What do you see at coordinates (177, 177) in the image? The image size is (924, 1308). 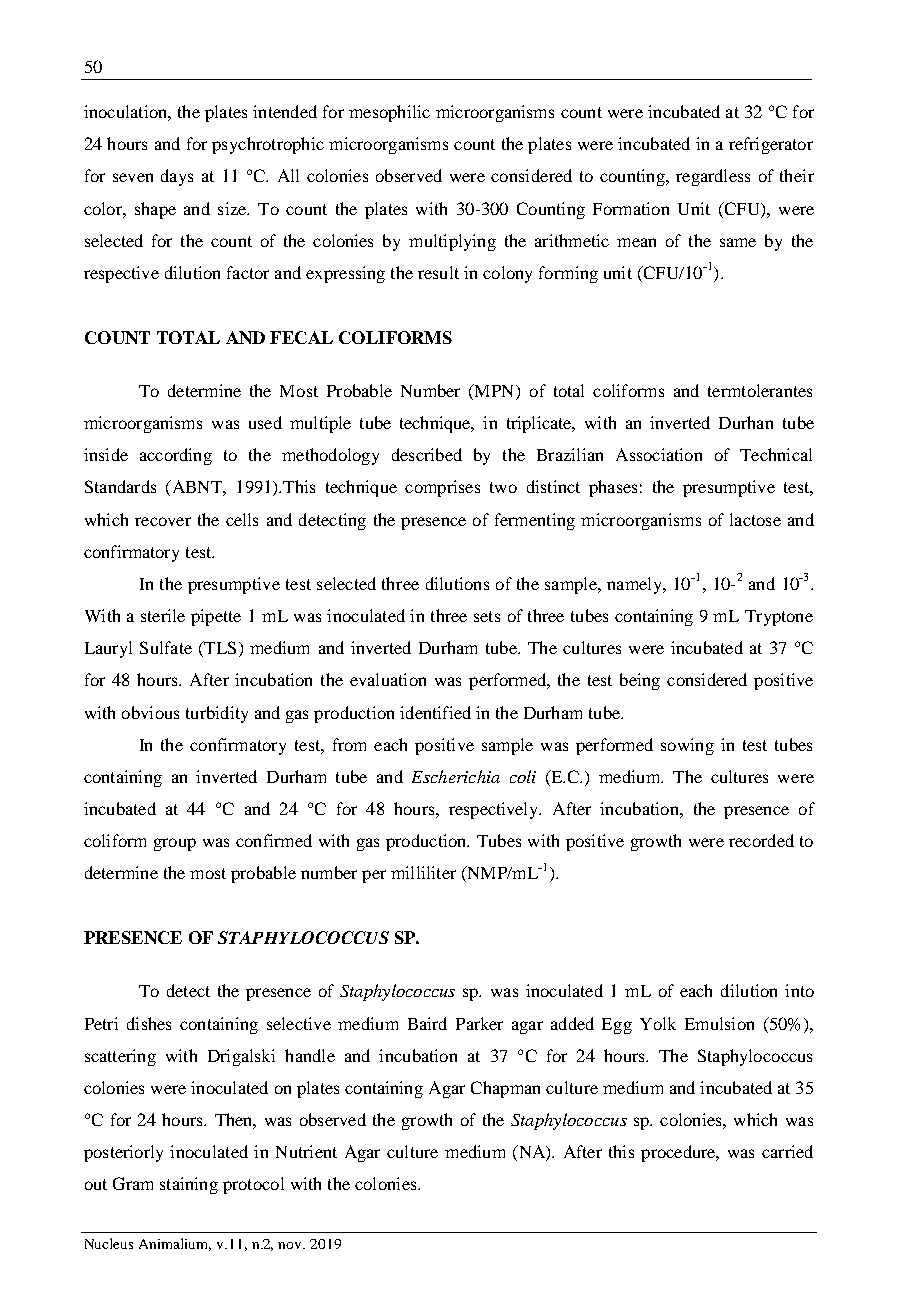 I see `days` at bounding box center [177, 177].
